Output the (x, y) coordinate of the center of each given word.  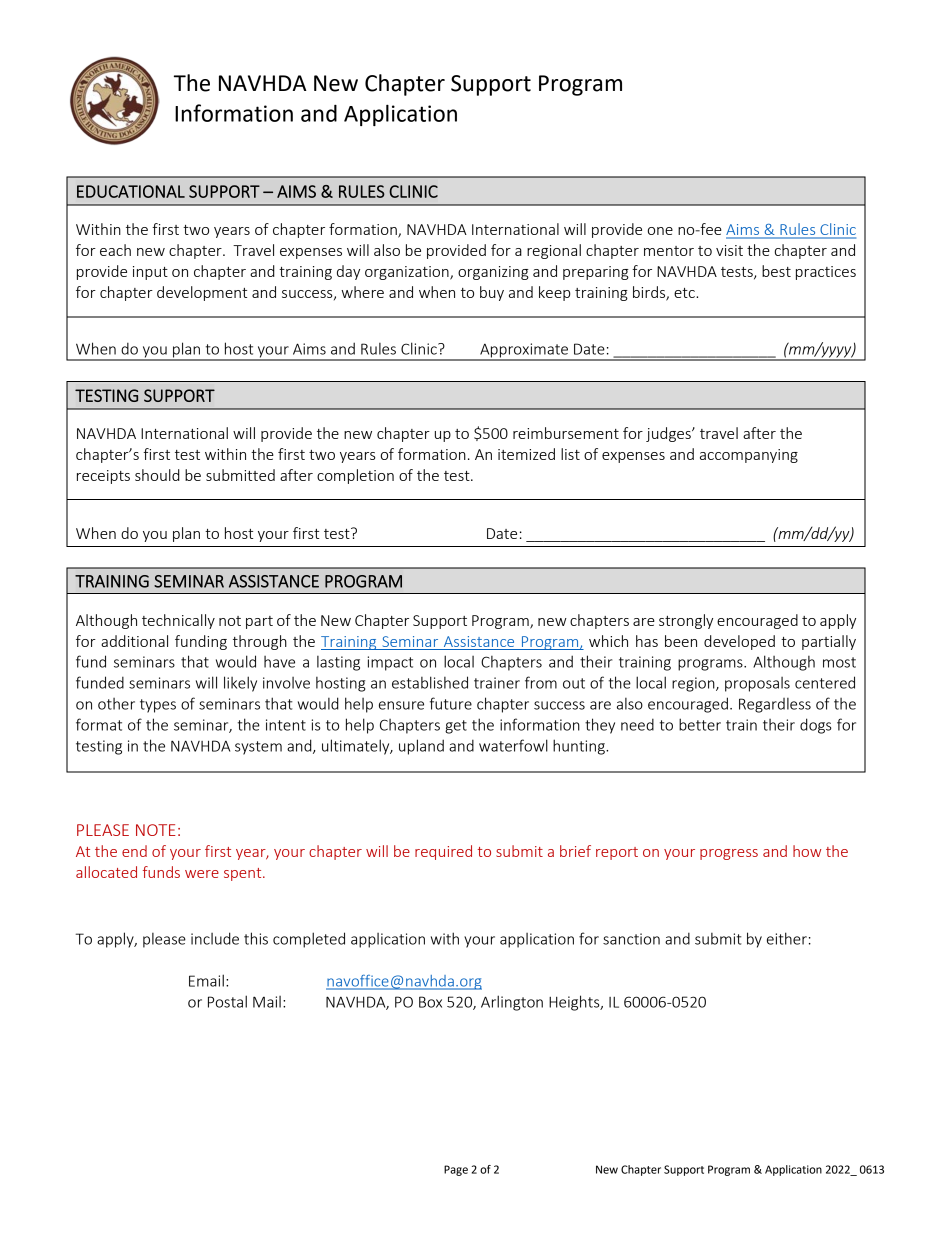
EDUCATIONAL (131, 191)
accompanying (749, 456)
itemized (526, 454)
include (215, 938)
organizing (493, 273)
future (451, 703)
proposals (757, 684)
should (157, 475)
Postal (227, 1001)
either (787, 938)
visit (729, 250)
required (443, 852)
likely (240, 684)
